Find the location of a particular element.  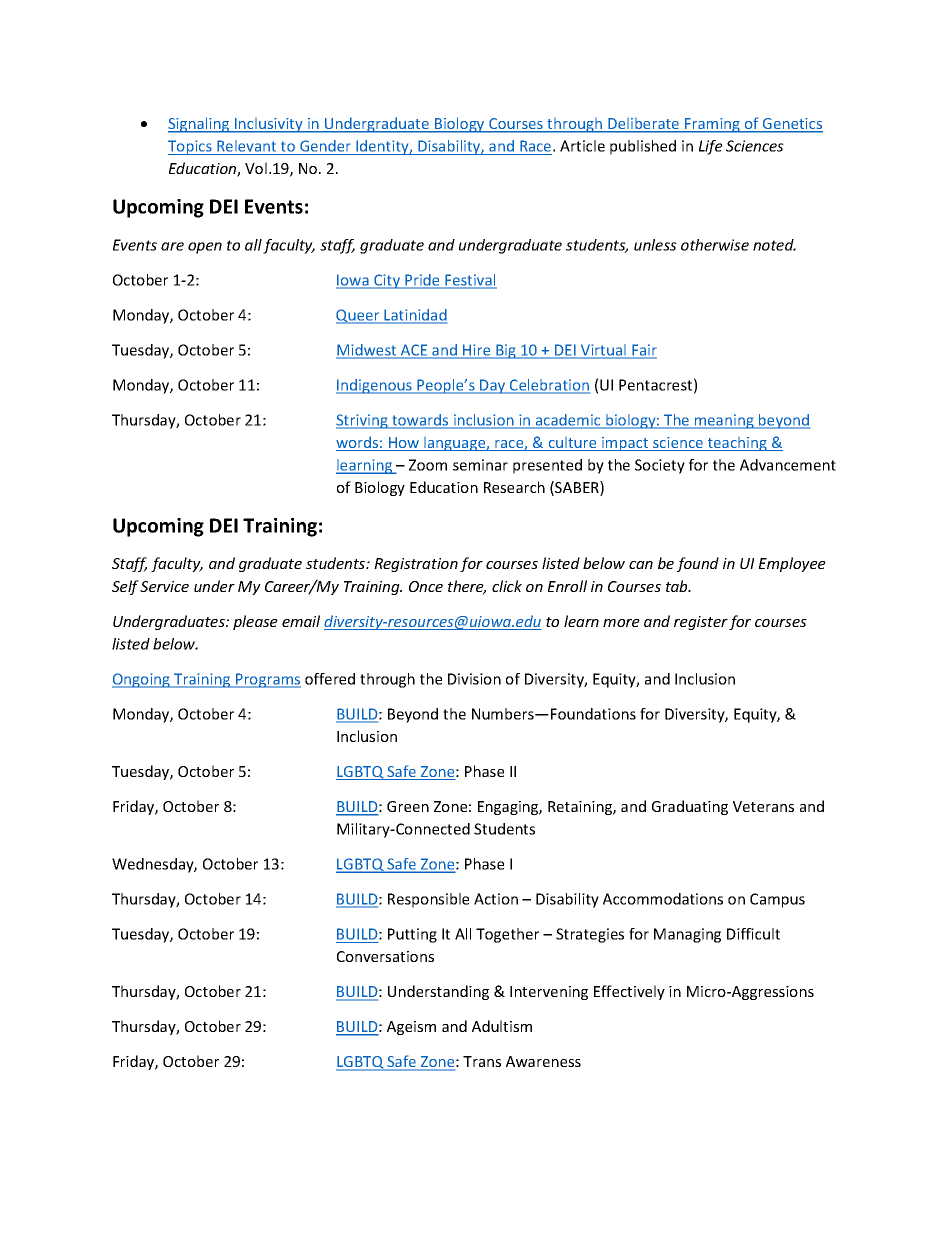

Striving is located at coordinates (363, 421).
